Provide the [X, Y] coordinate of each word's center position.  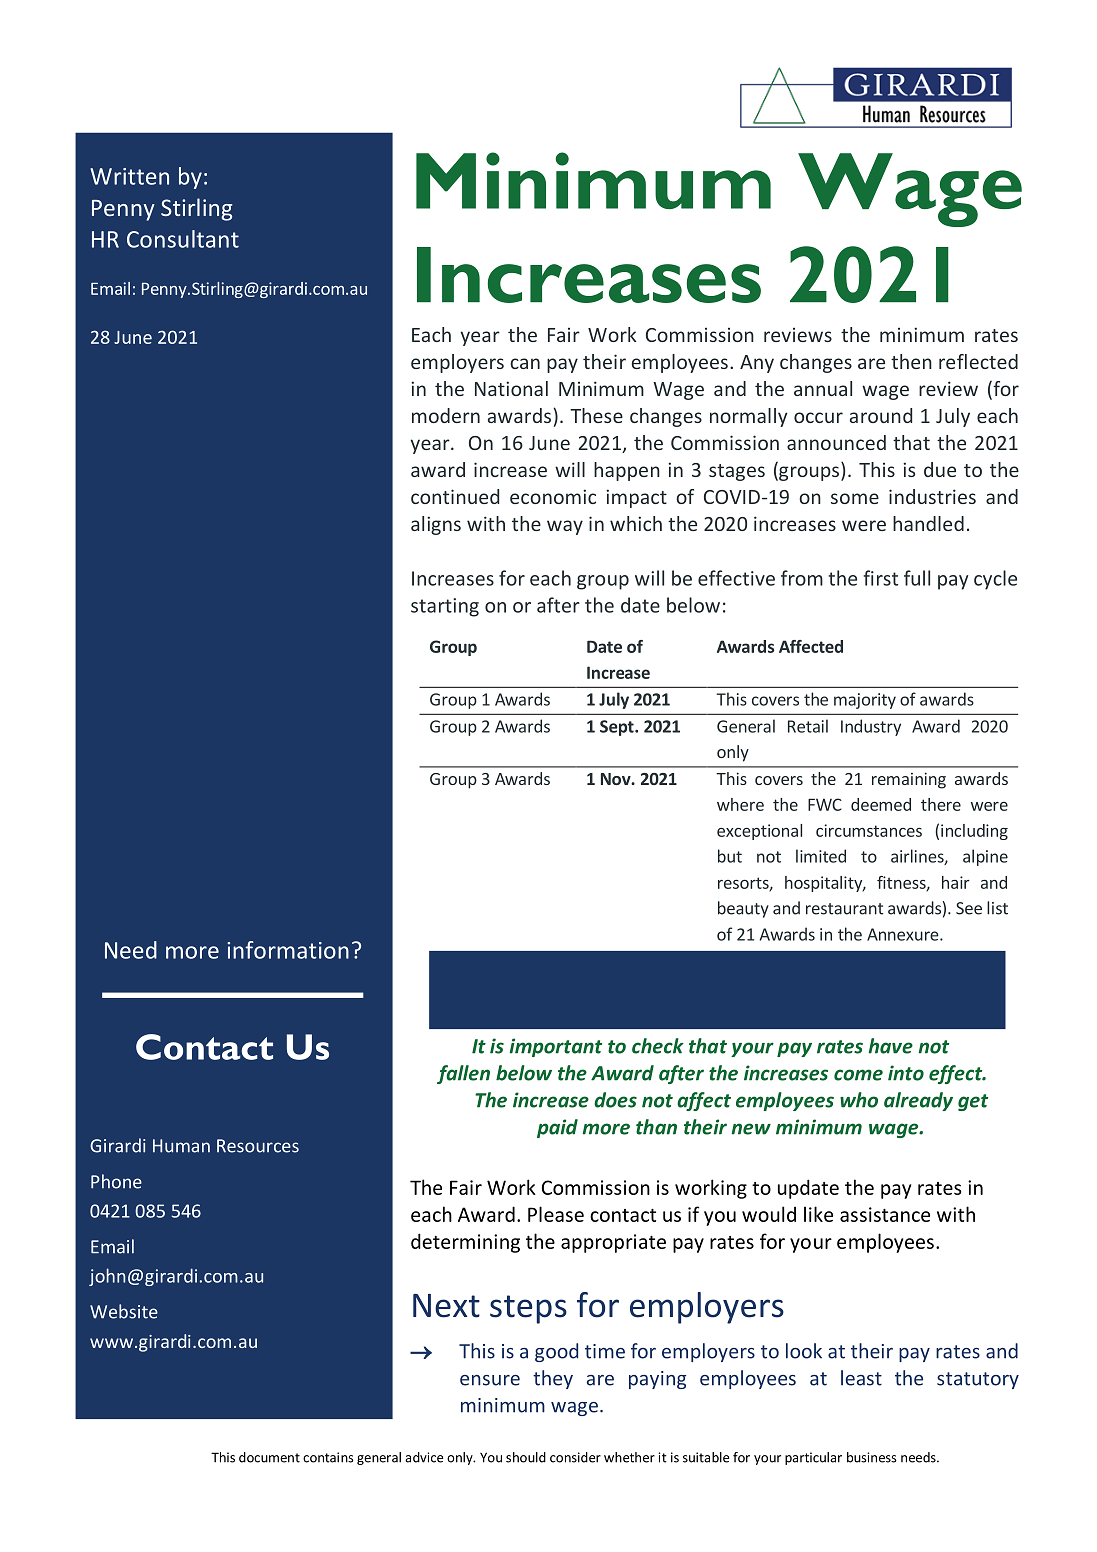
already [918, 1101]
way [565, 527]
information [288, 950]
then [911, 361]
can [525, 363]
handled [928, 523]
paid [557, 1128]
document [269, 1457]
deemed [881, 804]
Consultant [183, 239]
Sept [618, 728]
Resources [258, 1146]
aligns [436, 525]
